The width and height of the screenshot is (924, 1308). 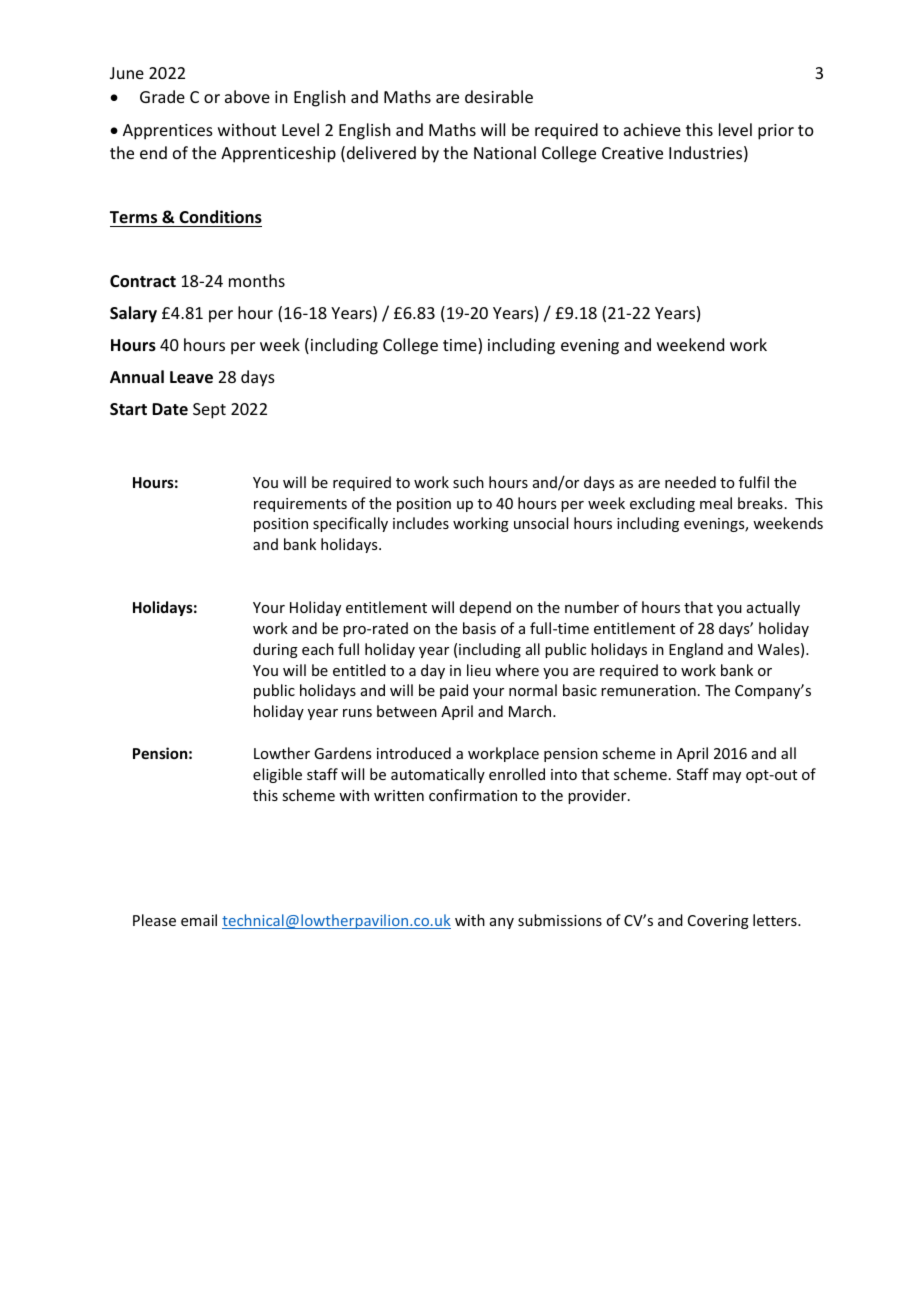 What do you see at coordinates (696, 650) in the screenshot?
I see `England` at bounding box center [696, 650].
